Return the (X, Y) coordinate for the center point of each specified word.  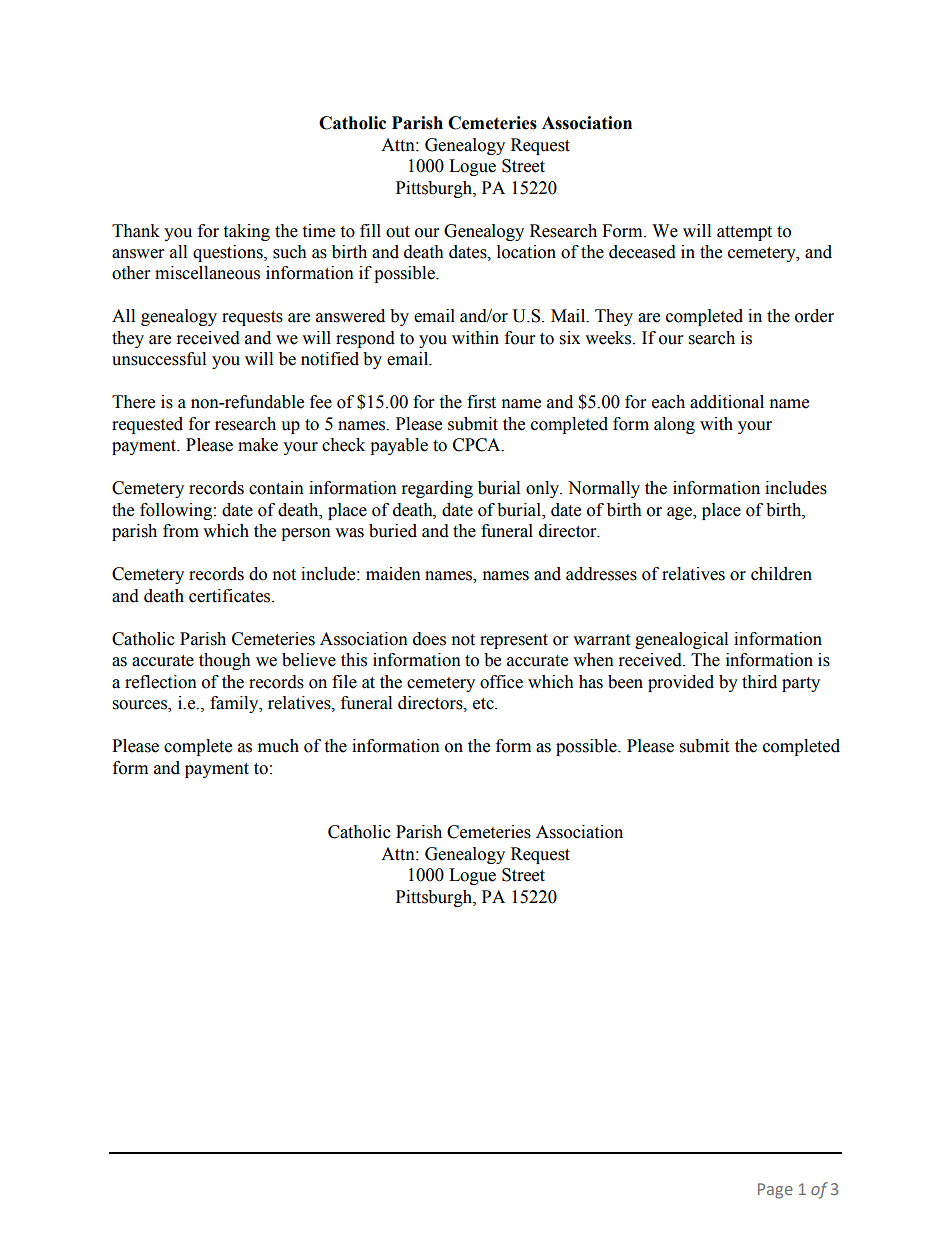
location (526, 252)
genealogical (681, 640)
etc (484, 704)
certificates (231, 596)
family (235, 704)
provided (681, 683)
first (481, 402)
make (258, 445)
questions (229, 253)
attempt (744, 233)
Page (775, 1191)
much (278, 746)
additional (727, 402)
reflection (161, 682)
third (759, 682)
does (429, 639)
